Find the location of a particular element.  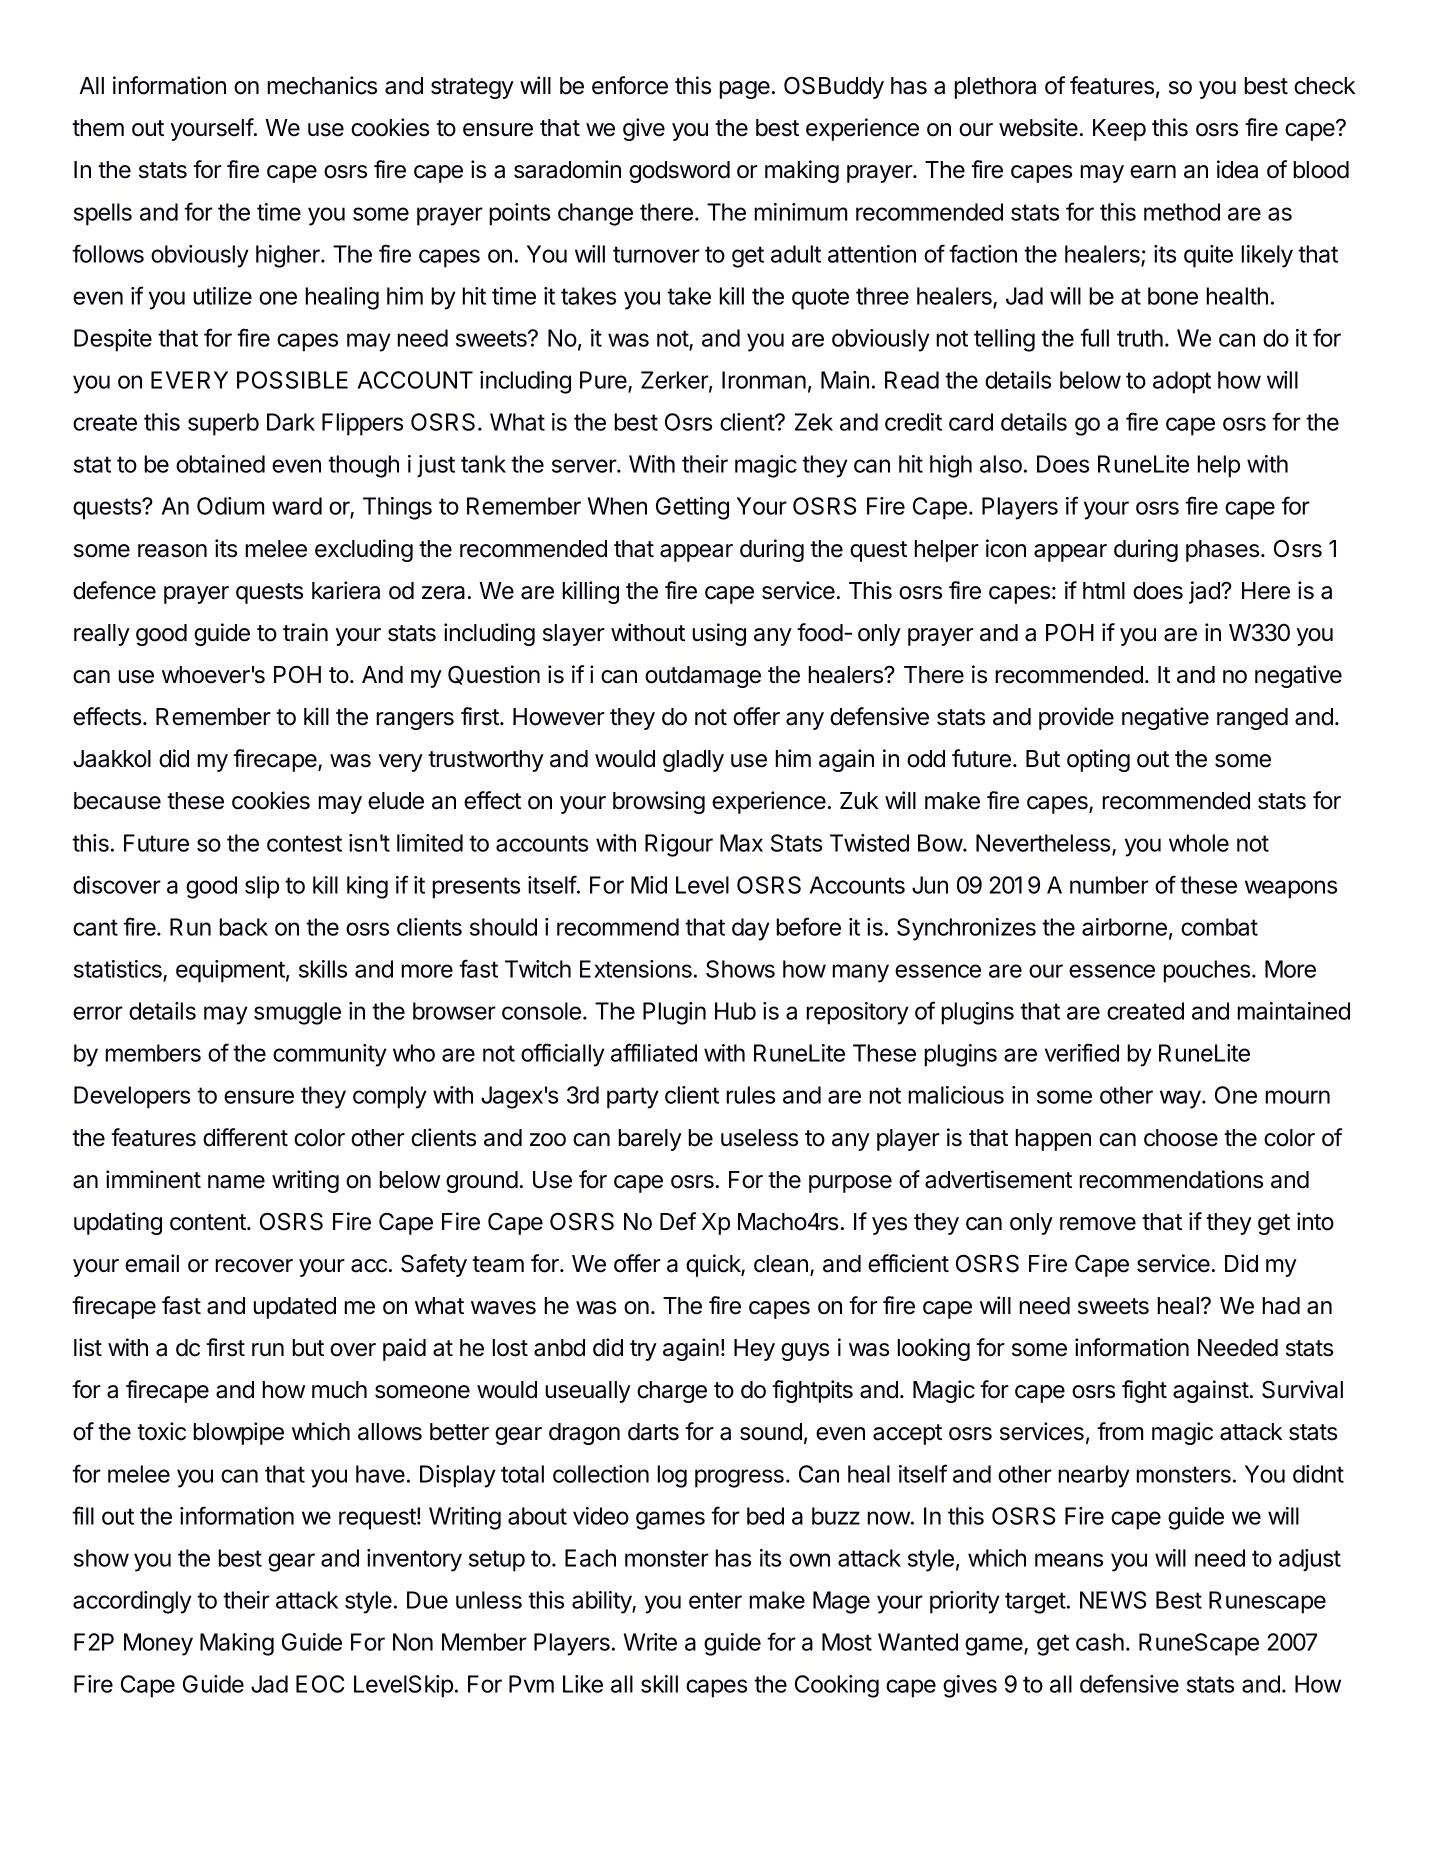

Write is located at coordinates (650, 1642).
